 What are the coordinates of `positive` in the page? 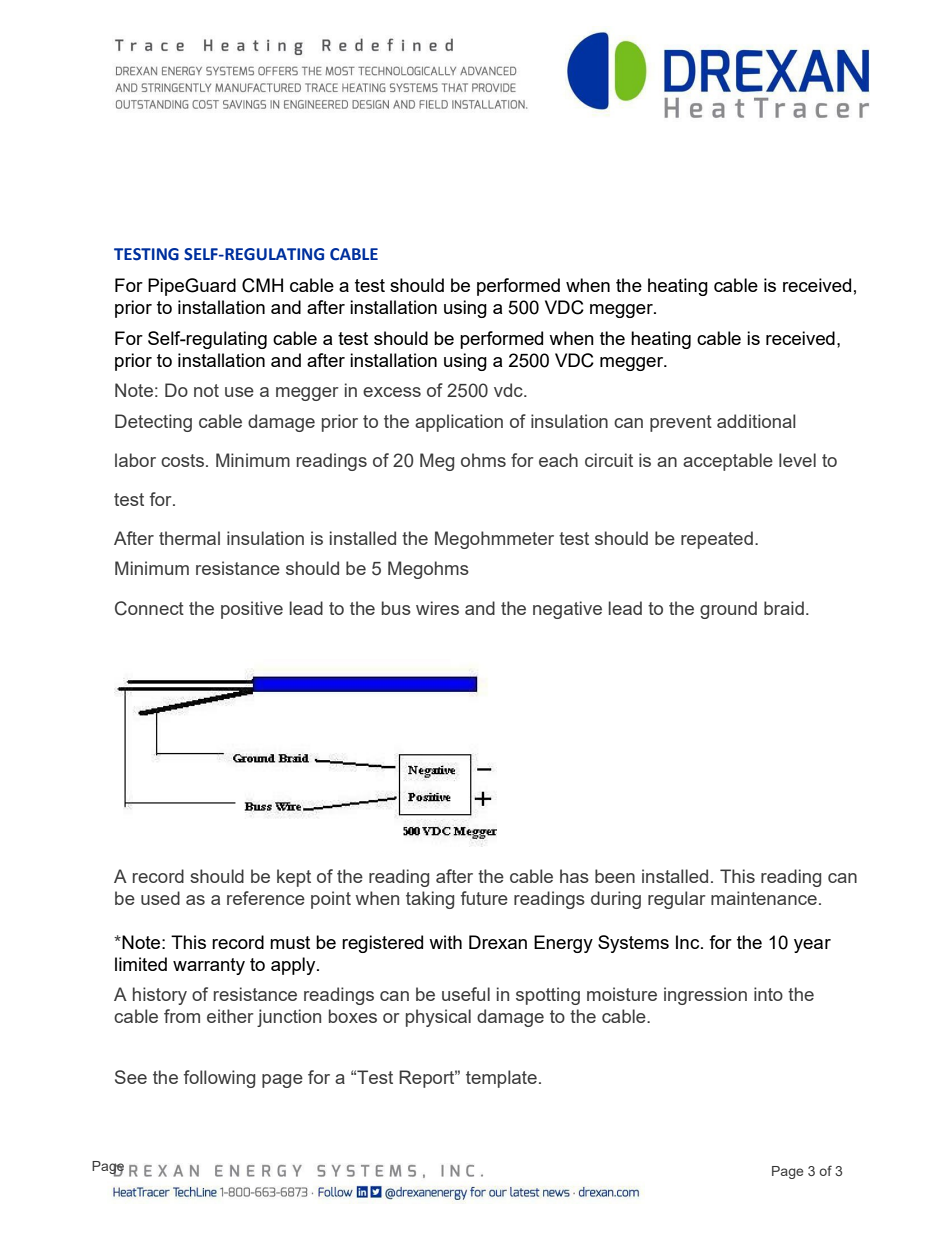 It's located at (252, 610).
